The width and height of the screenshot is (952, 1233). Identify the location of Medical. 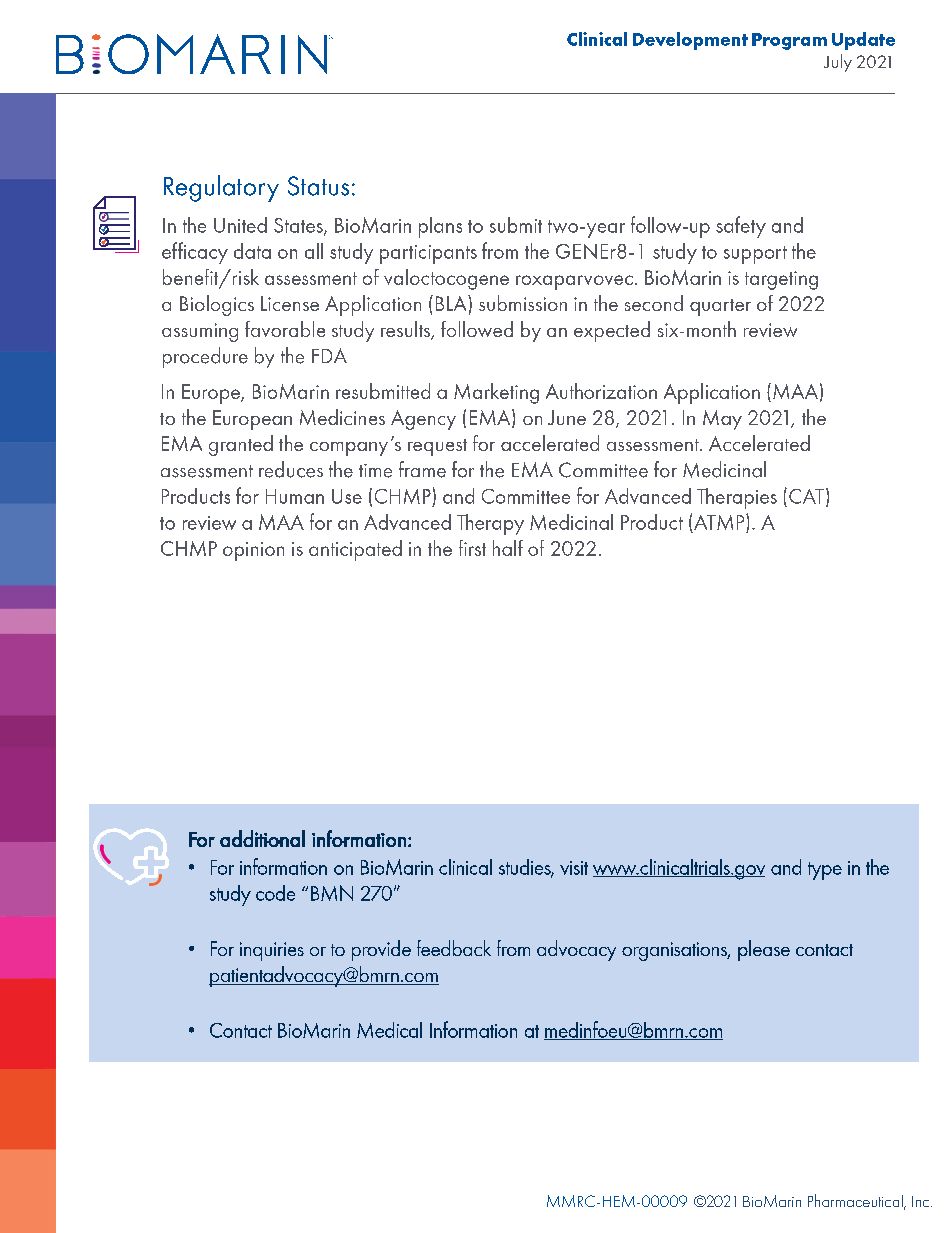
(389, 1030).
